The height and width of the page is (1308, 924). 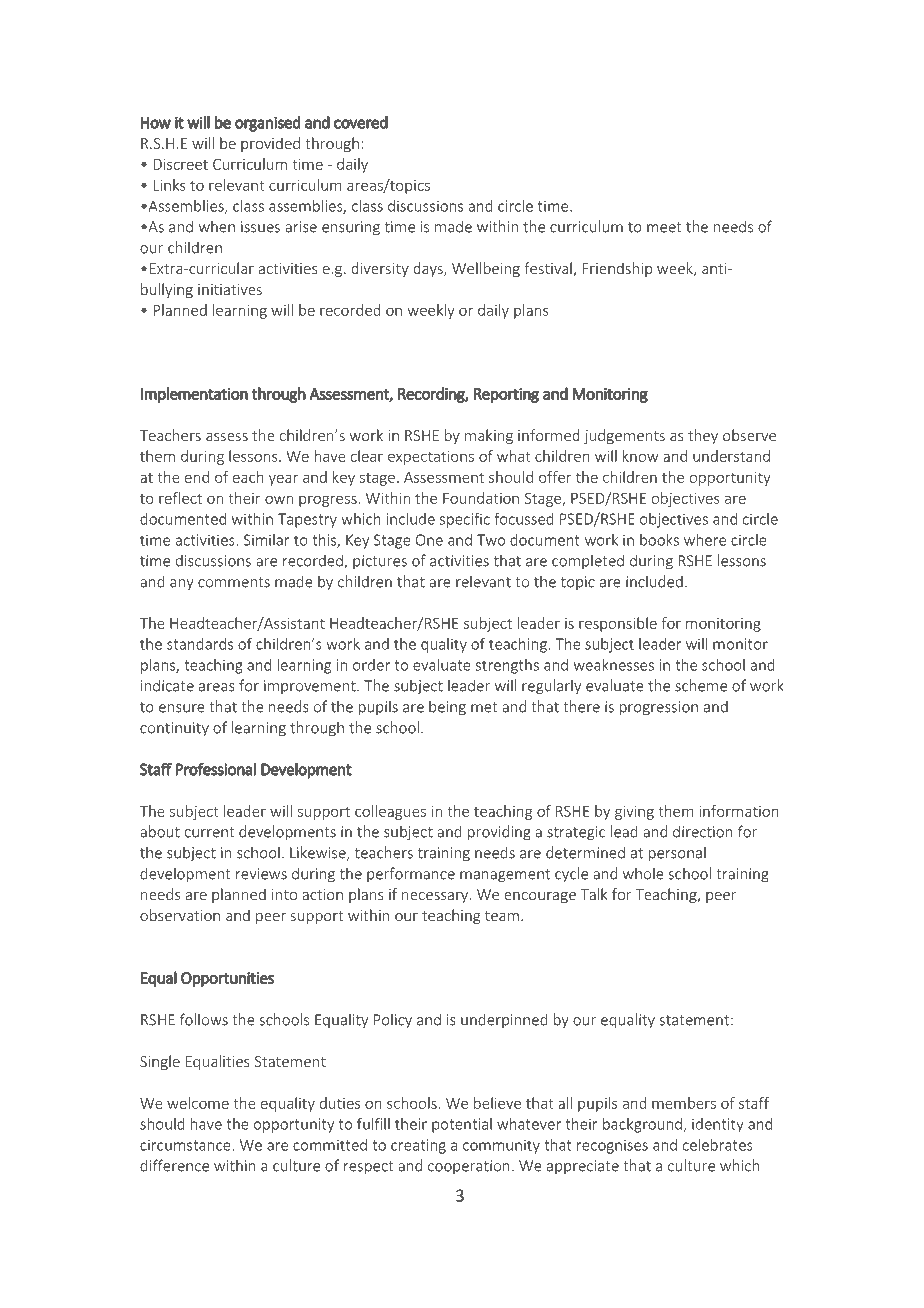 What do you see at coordinates (436, 897) in the page?
I see `necessary` at bounding box center [436, 897].
